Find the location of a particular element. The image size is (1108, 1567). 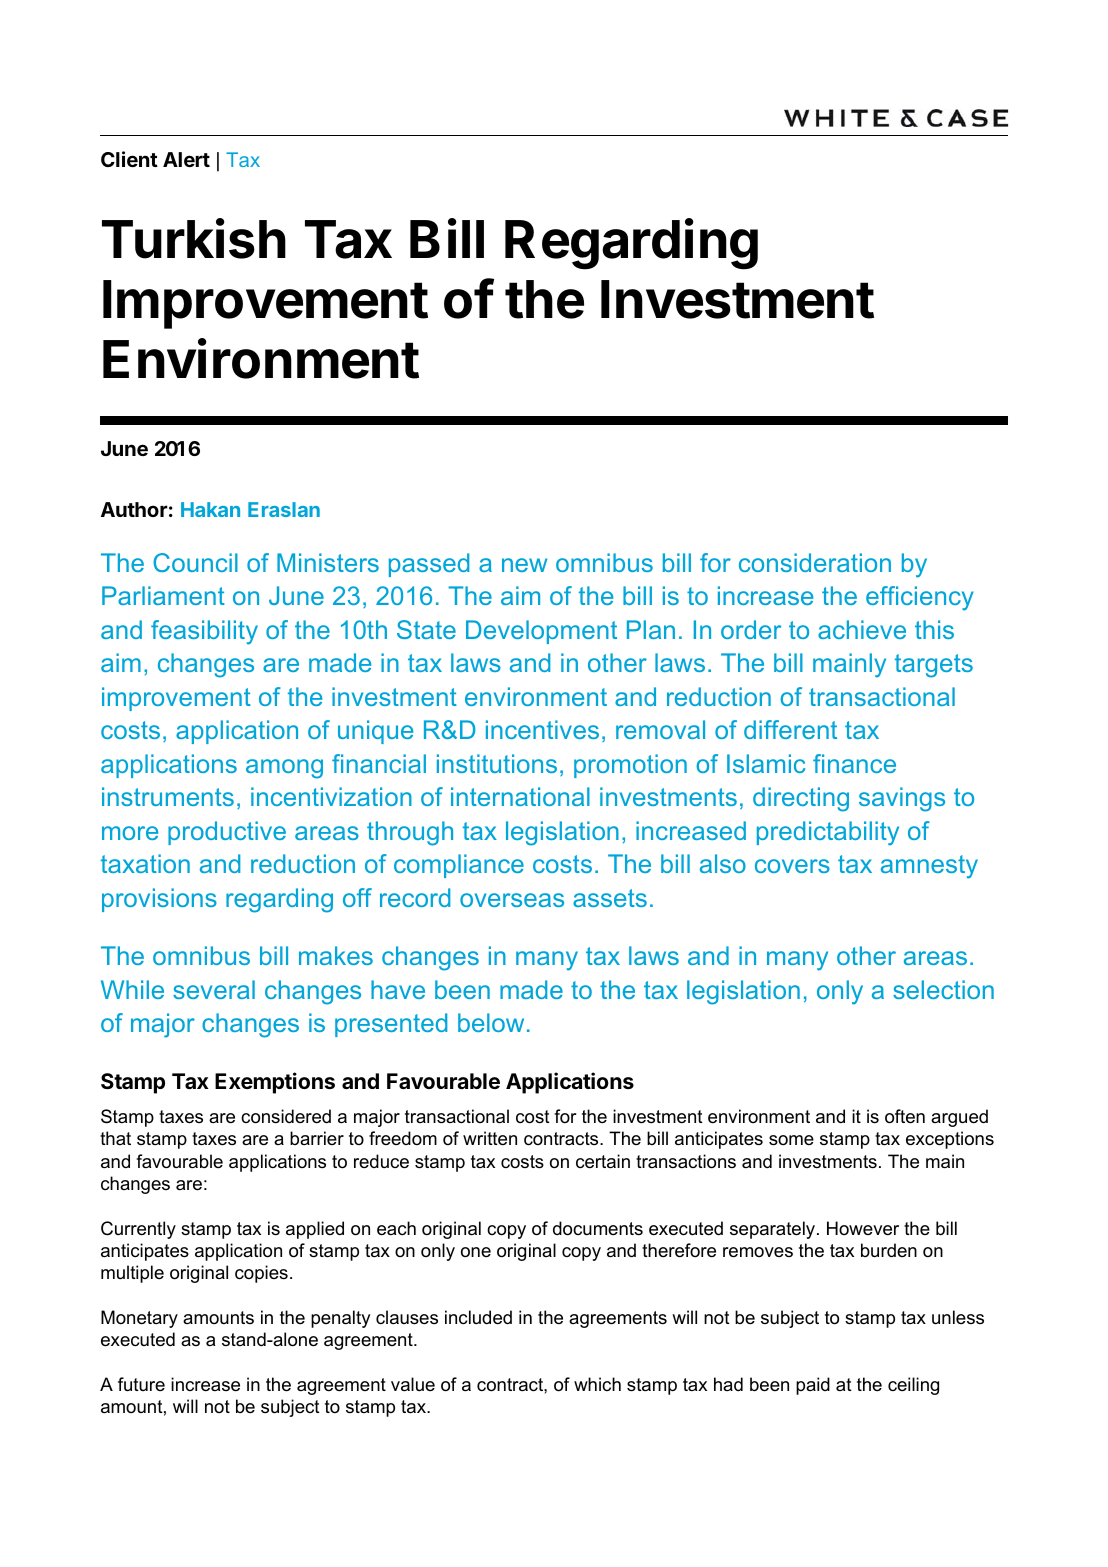

Council is located at coordinates (195, 562).
